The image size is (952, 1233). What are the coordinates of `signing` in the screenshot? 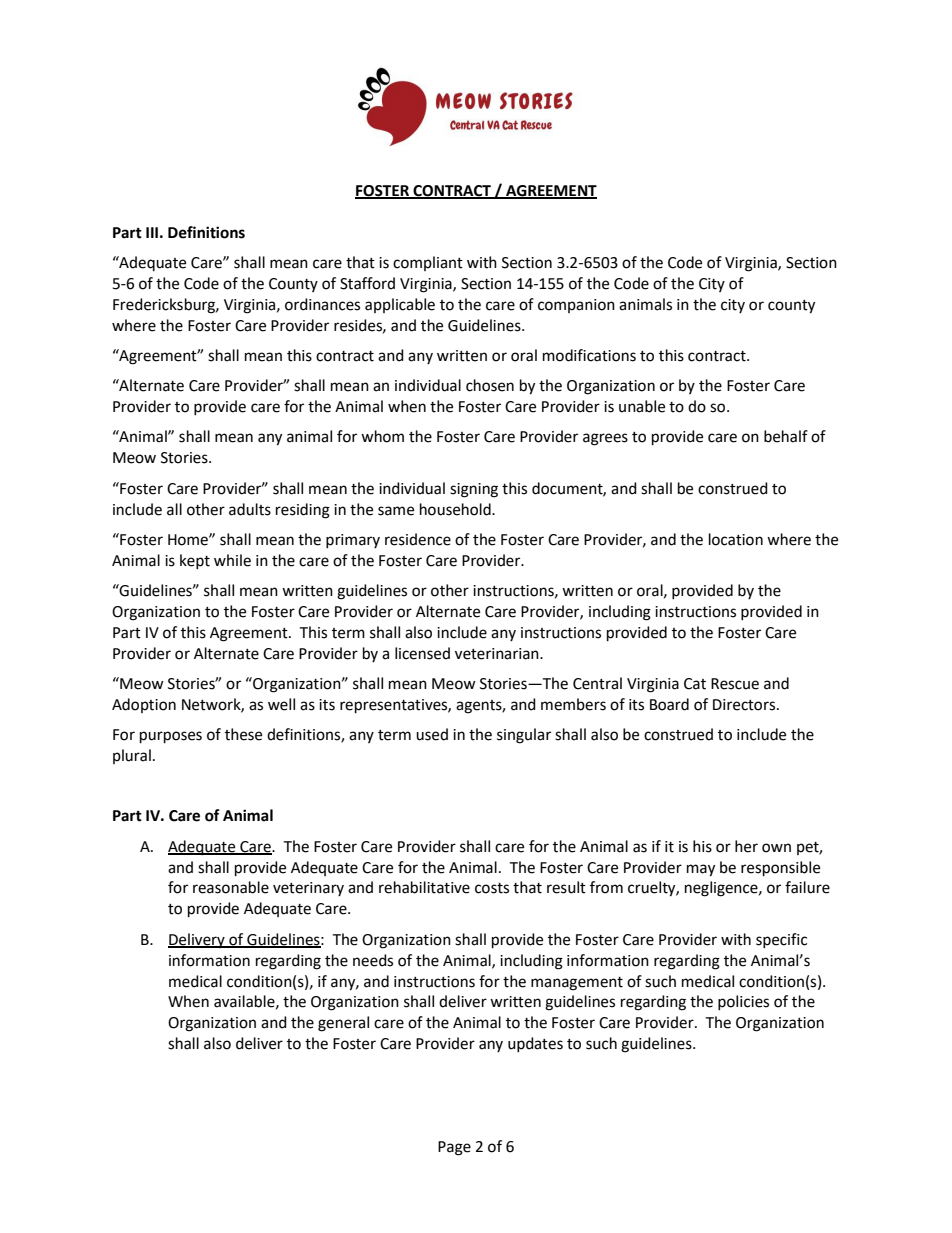 It's located at (474, 490).
